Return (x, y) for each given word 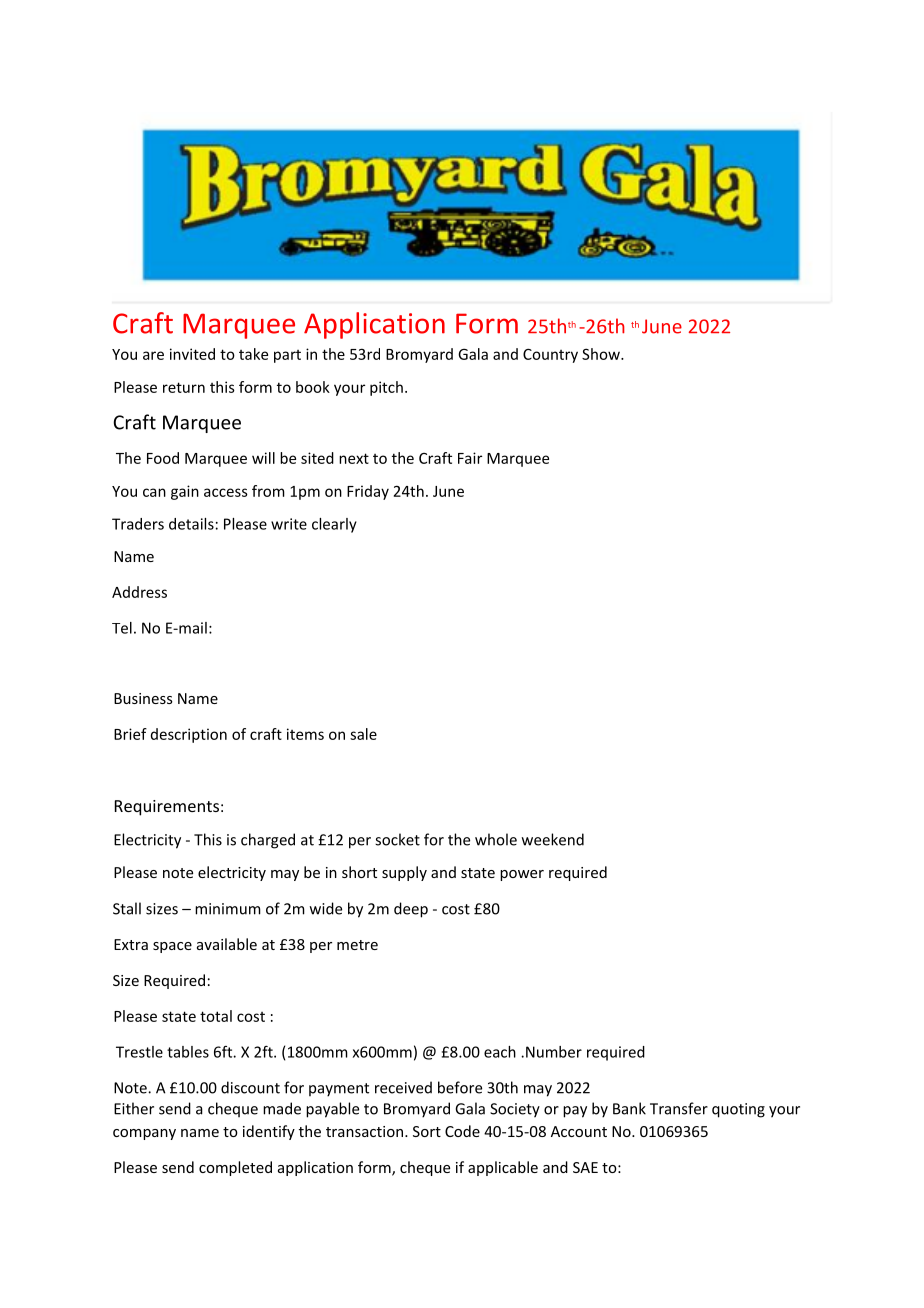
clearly (334, 525)
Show (602, 354)
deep (411, 910)
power (522, 875)
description (189, 735)
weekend (553, 839)
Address (139, 592)
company (144, 1134)
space (172, 947)
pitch (386, 388)
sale (363, 734)
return (184, 387)
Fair (470, 458)
